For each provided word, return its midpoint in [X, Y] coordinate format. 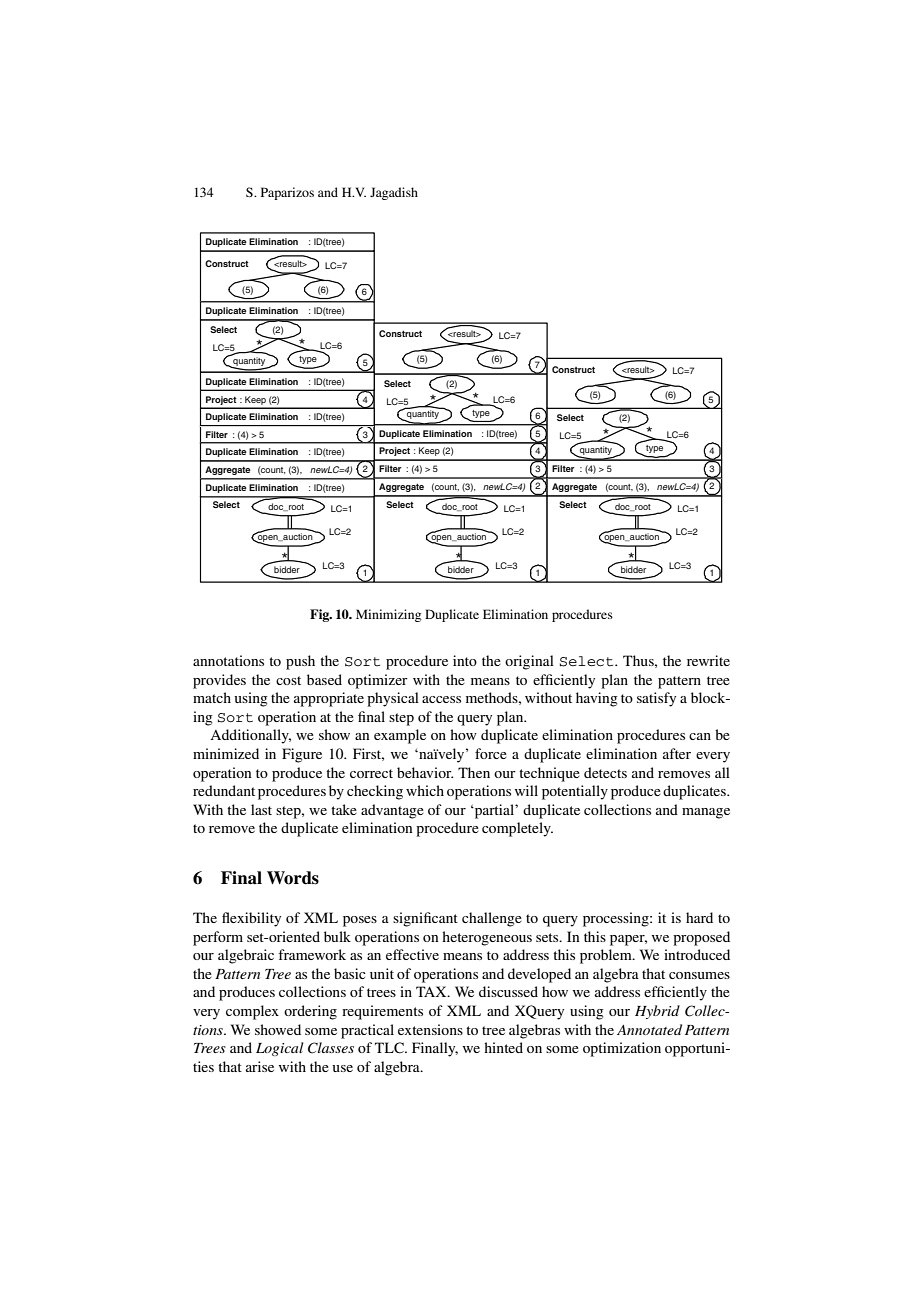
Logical [279, 1049]
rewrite [708, 660]
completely [517, 829]
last [261, 809]
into [465, 660]
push [300, 662]
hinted [503, 1047]
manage [706, 813]
